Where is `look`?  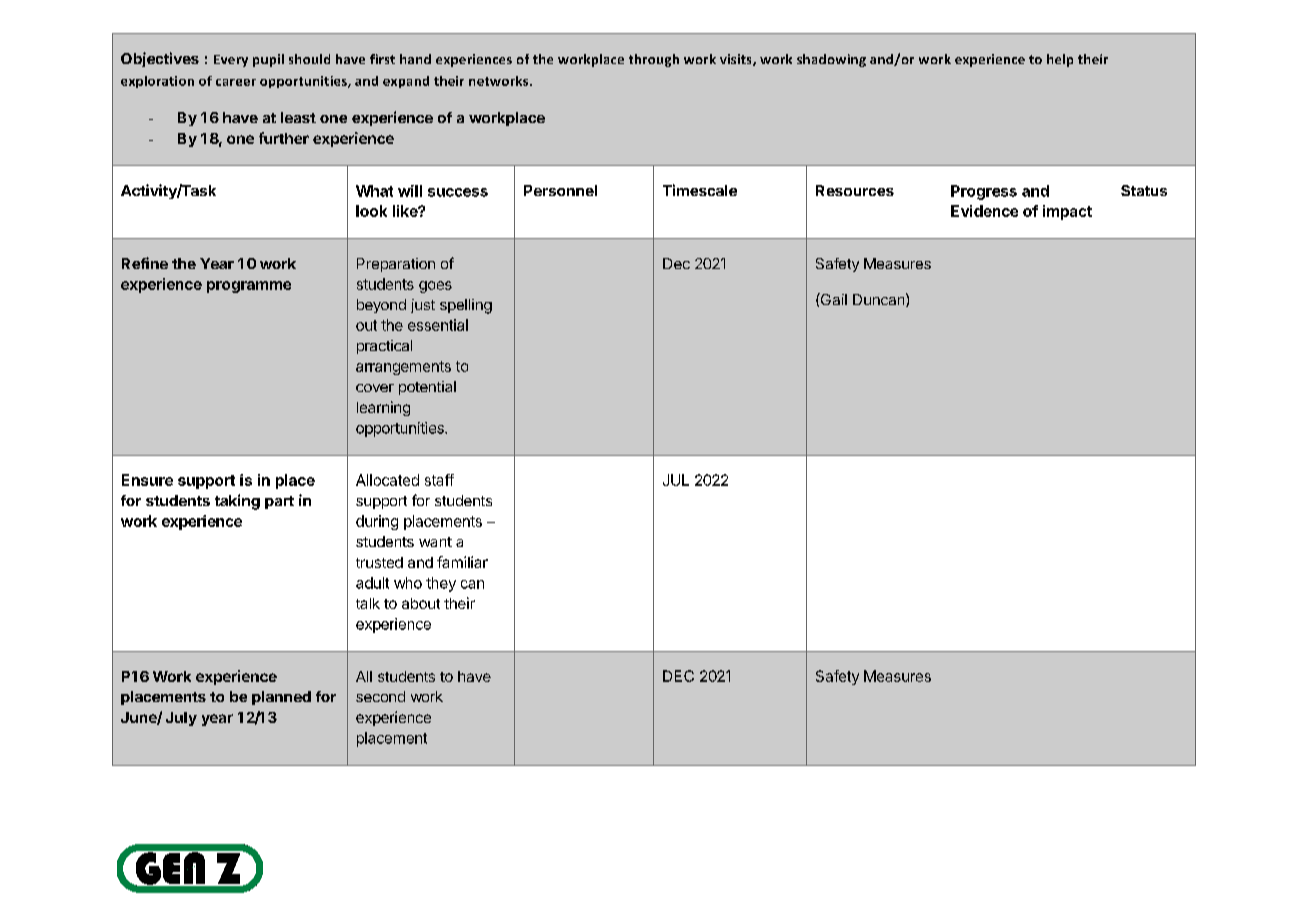 look is located at coordinates (371, 211).
